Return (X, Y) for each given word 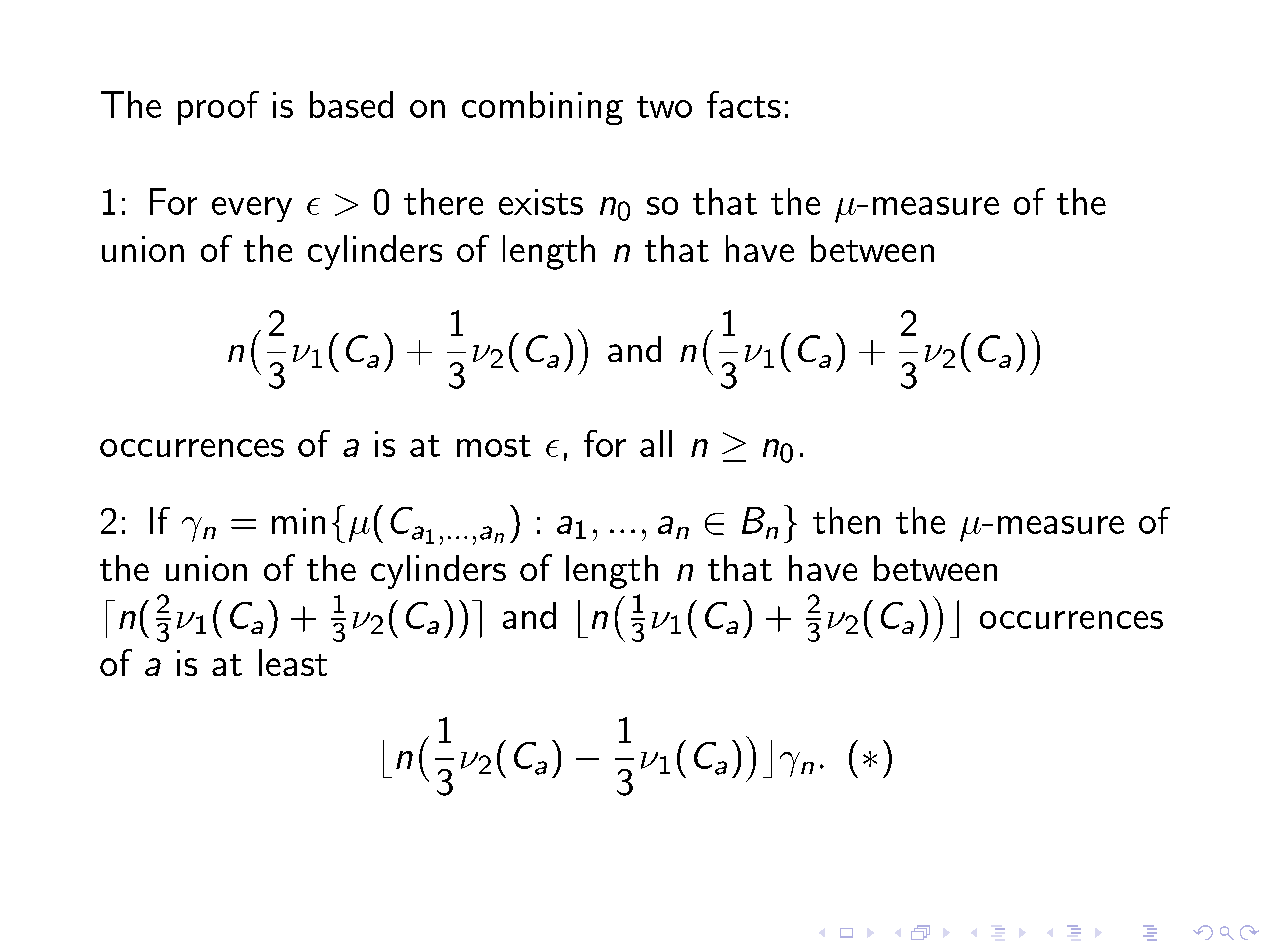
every (252, 209)
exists (541, 202)
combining (542, 108)
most (494, 446)
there (443, 201)
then (846, 520)
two (664, 107)
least (293, 662)
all (656, 443)
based (351, 104)
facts (744, 104)
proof (218, 108)
